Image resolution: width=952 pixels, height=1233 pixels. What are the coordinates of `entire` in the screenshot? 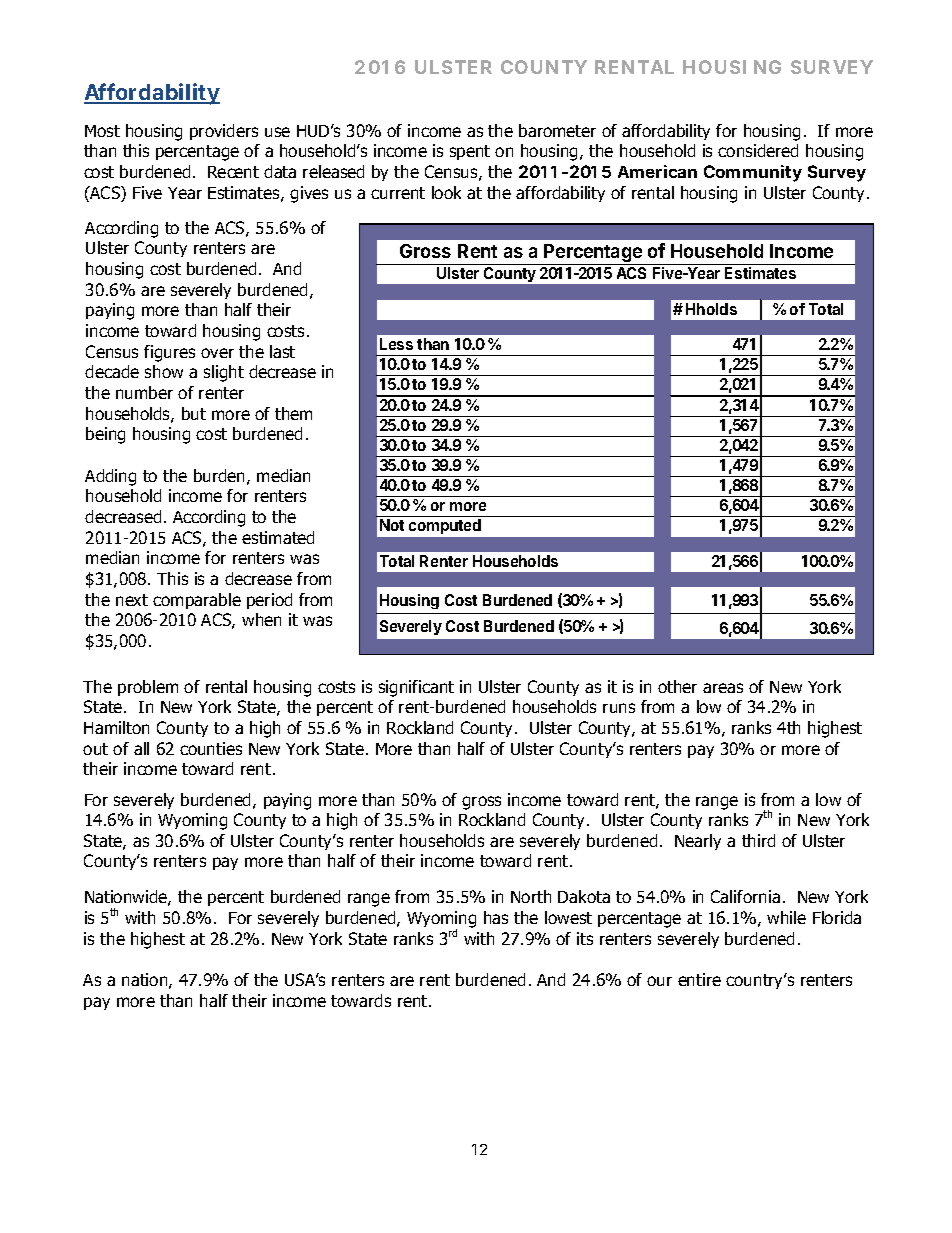 It's located at (699, 979).
